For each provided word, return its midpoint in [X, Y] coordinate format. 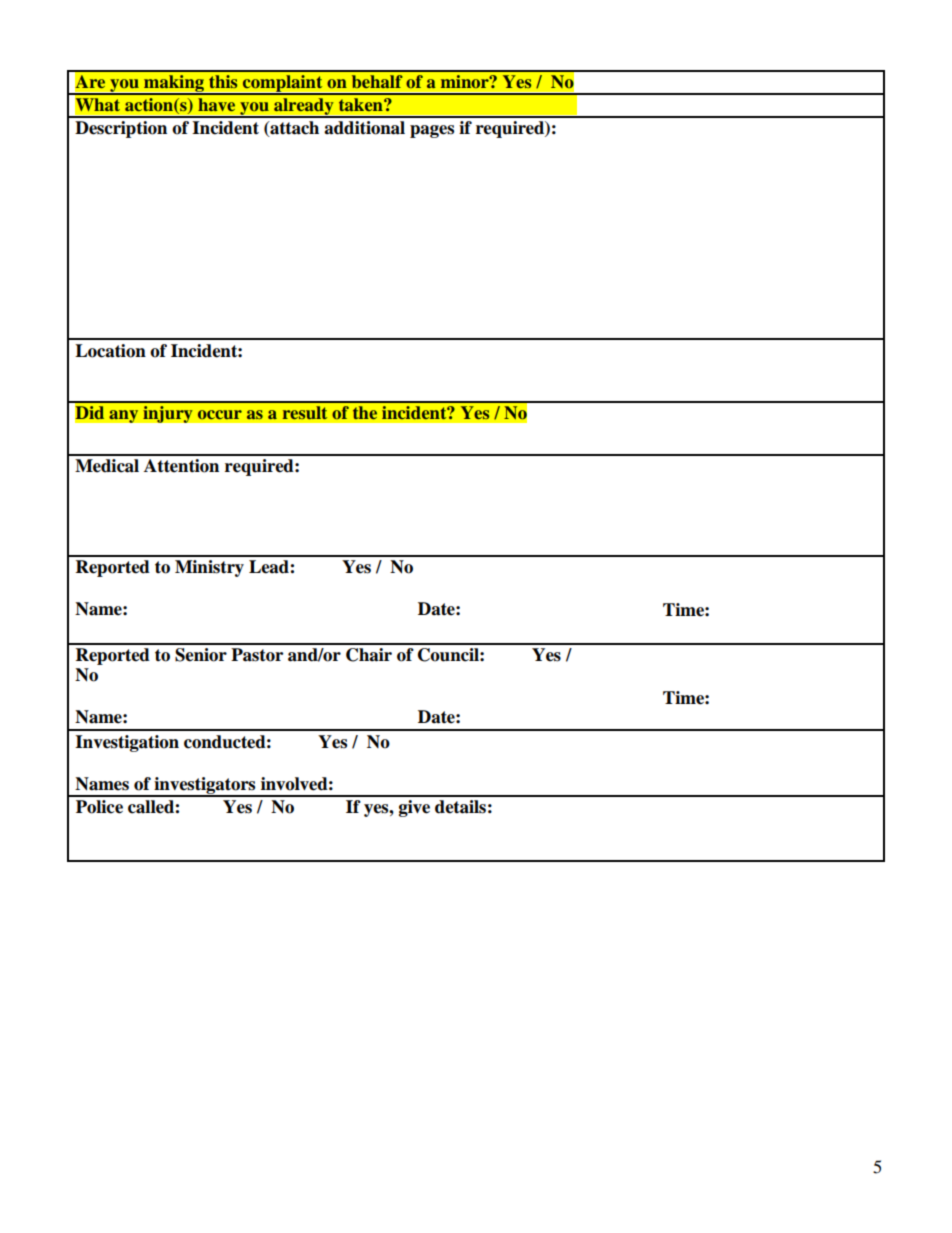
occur [220, 414]
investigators [205, 786]
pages [432, 131]
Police [99, 807]
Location [110, 351]
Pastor [257, 655]
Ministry [209, 568]
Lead [270, 567]
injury [168, 414]
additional [364, 128]
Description [121, 129]
